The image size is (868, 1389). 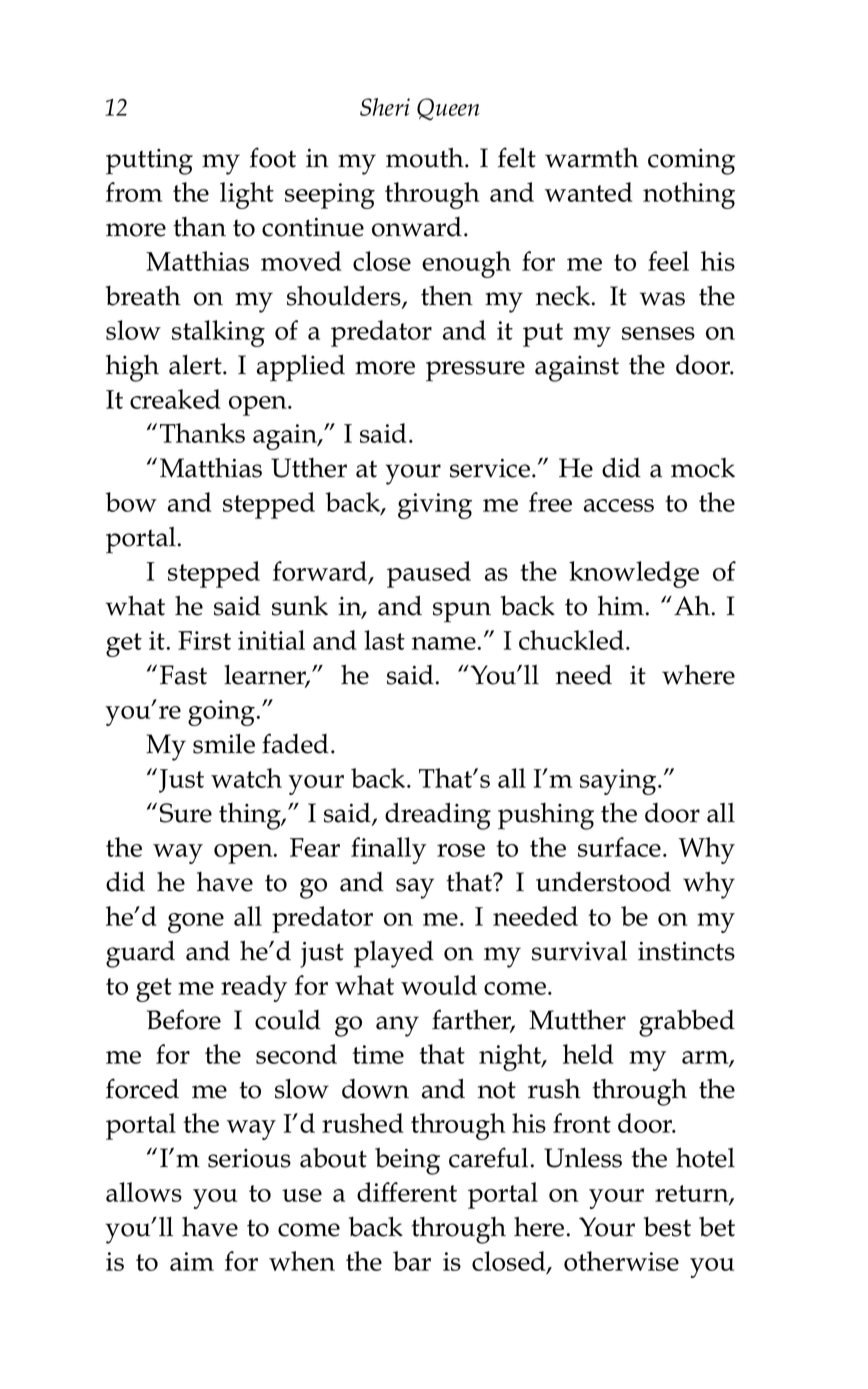 I want to click on giving, so click(x=435, y=506).
